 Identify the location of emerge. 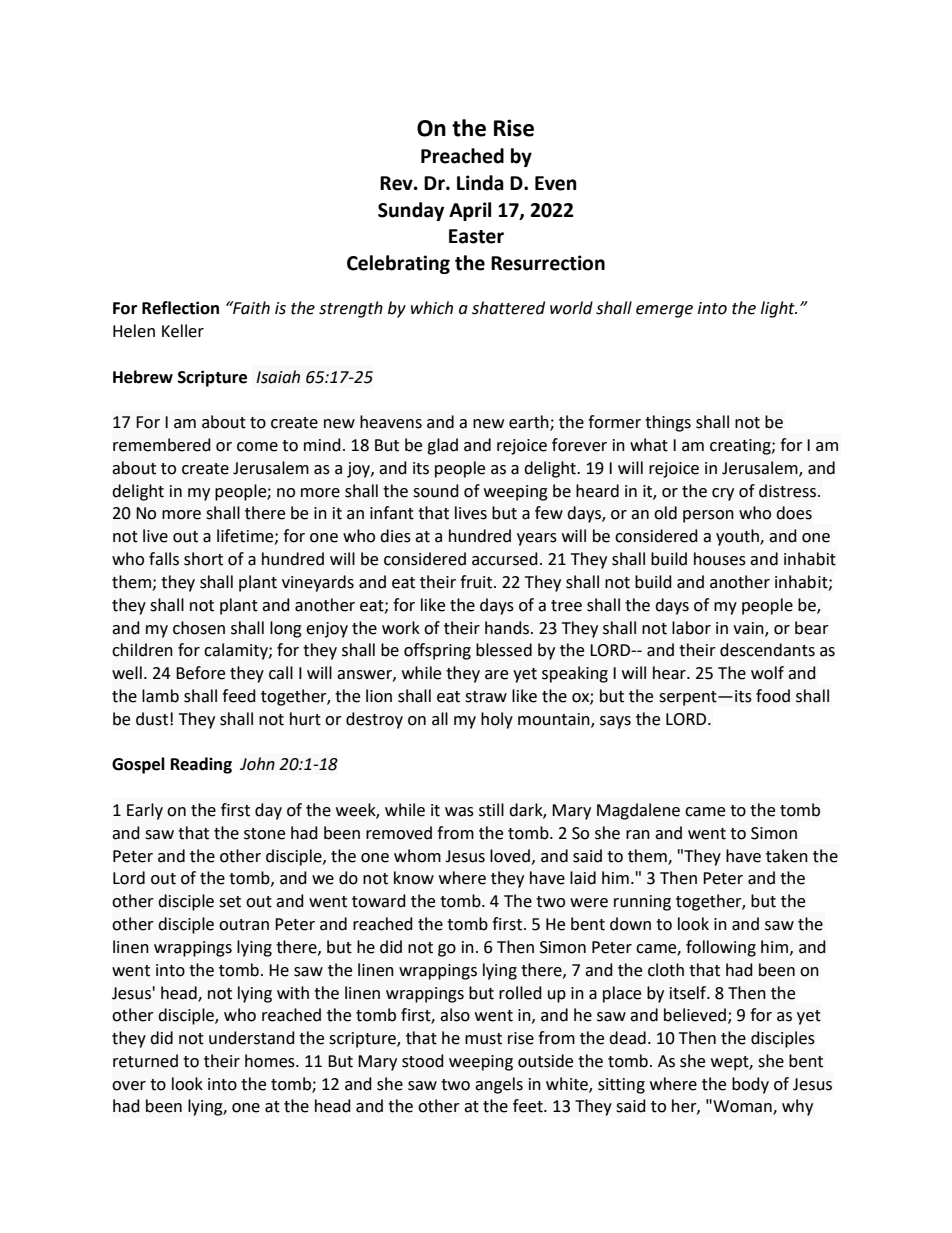
(664, 311).
